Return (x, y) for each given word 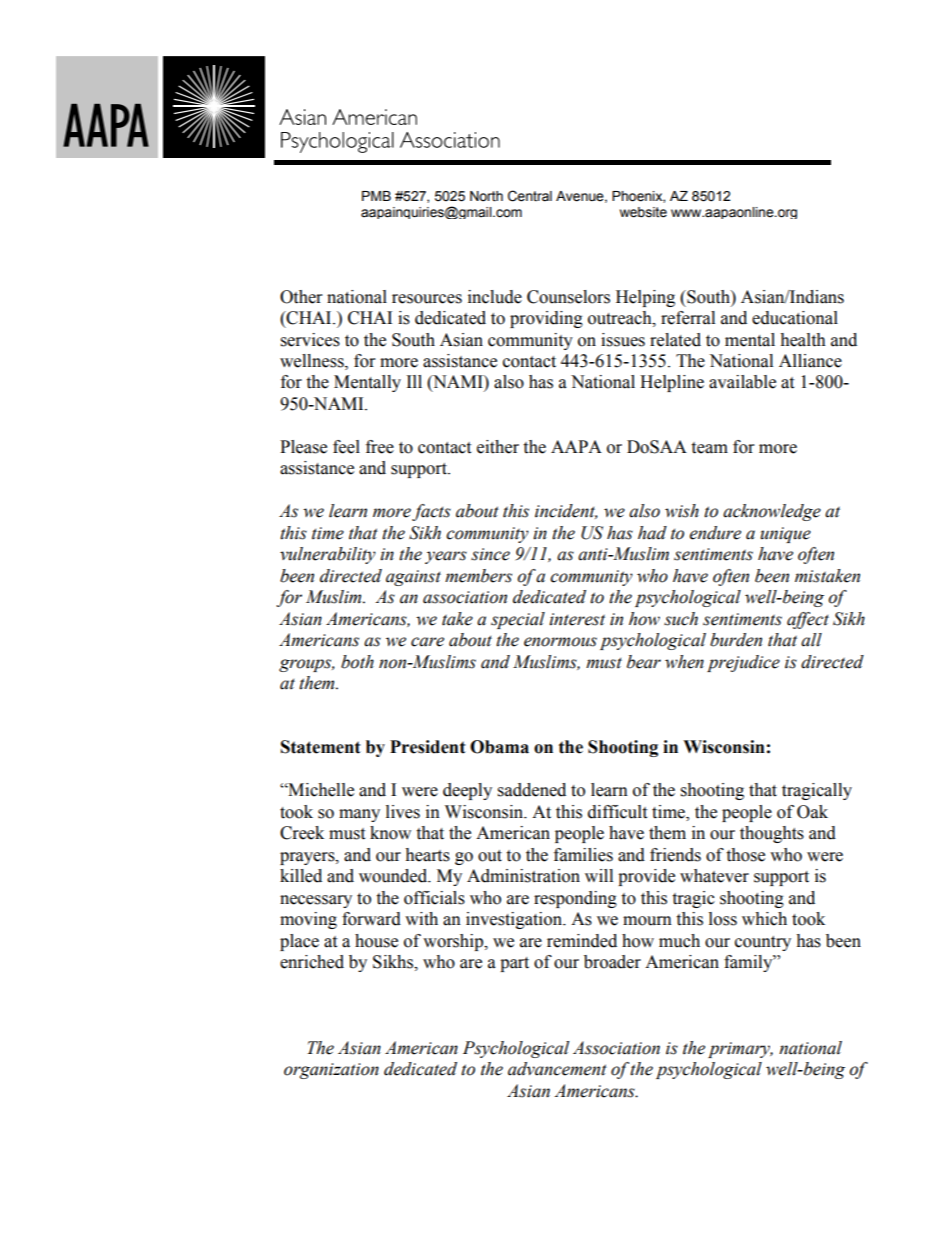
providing (546, 319)
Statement (321, 747)
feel (346, 447)
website (643, 212)
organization (331, 1071)
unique (785, 535)
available (742, 382)
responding (575, 899)
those (745, 855)
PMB (376, 196)
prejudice (743, 663)
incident (566, 511)
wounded (394, 876)
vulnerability (328, 555)
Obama (499, 747)
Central (530, 196)
